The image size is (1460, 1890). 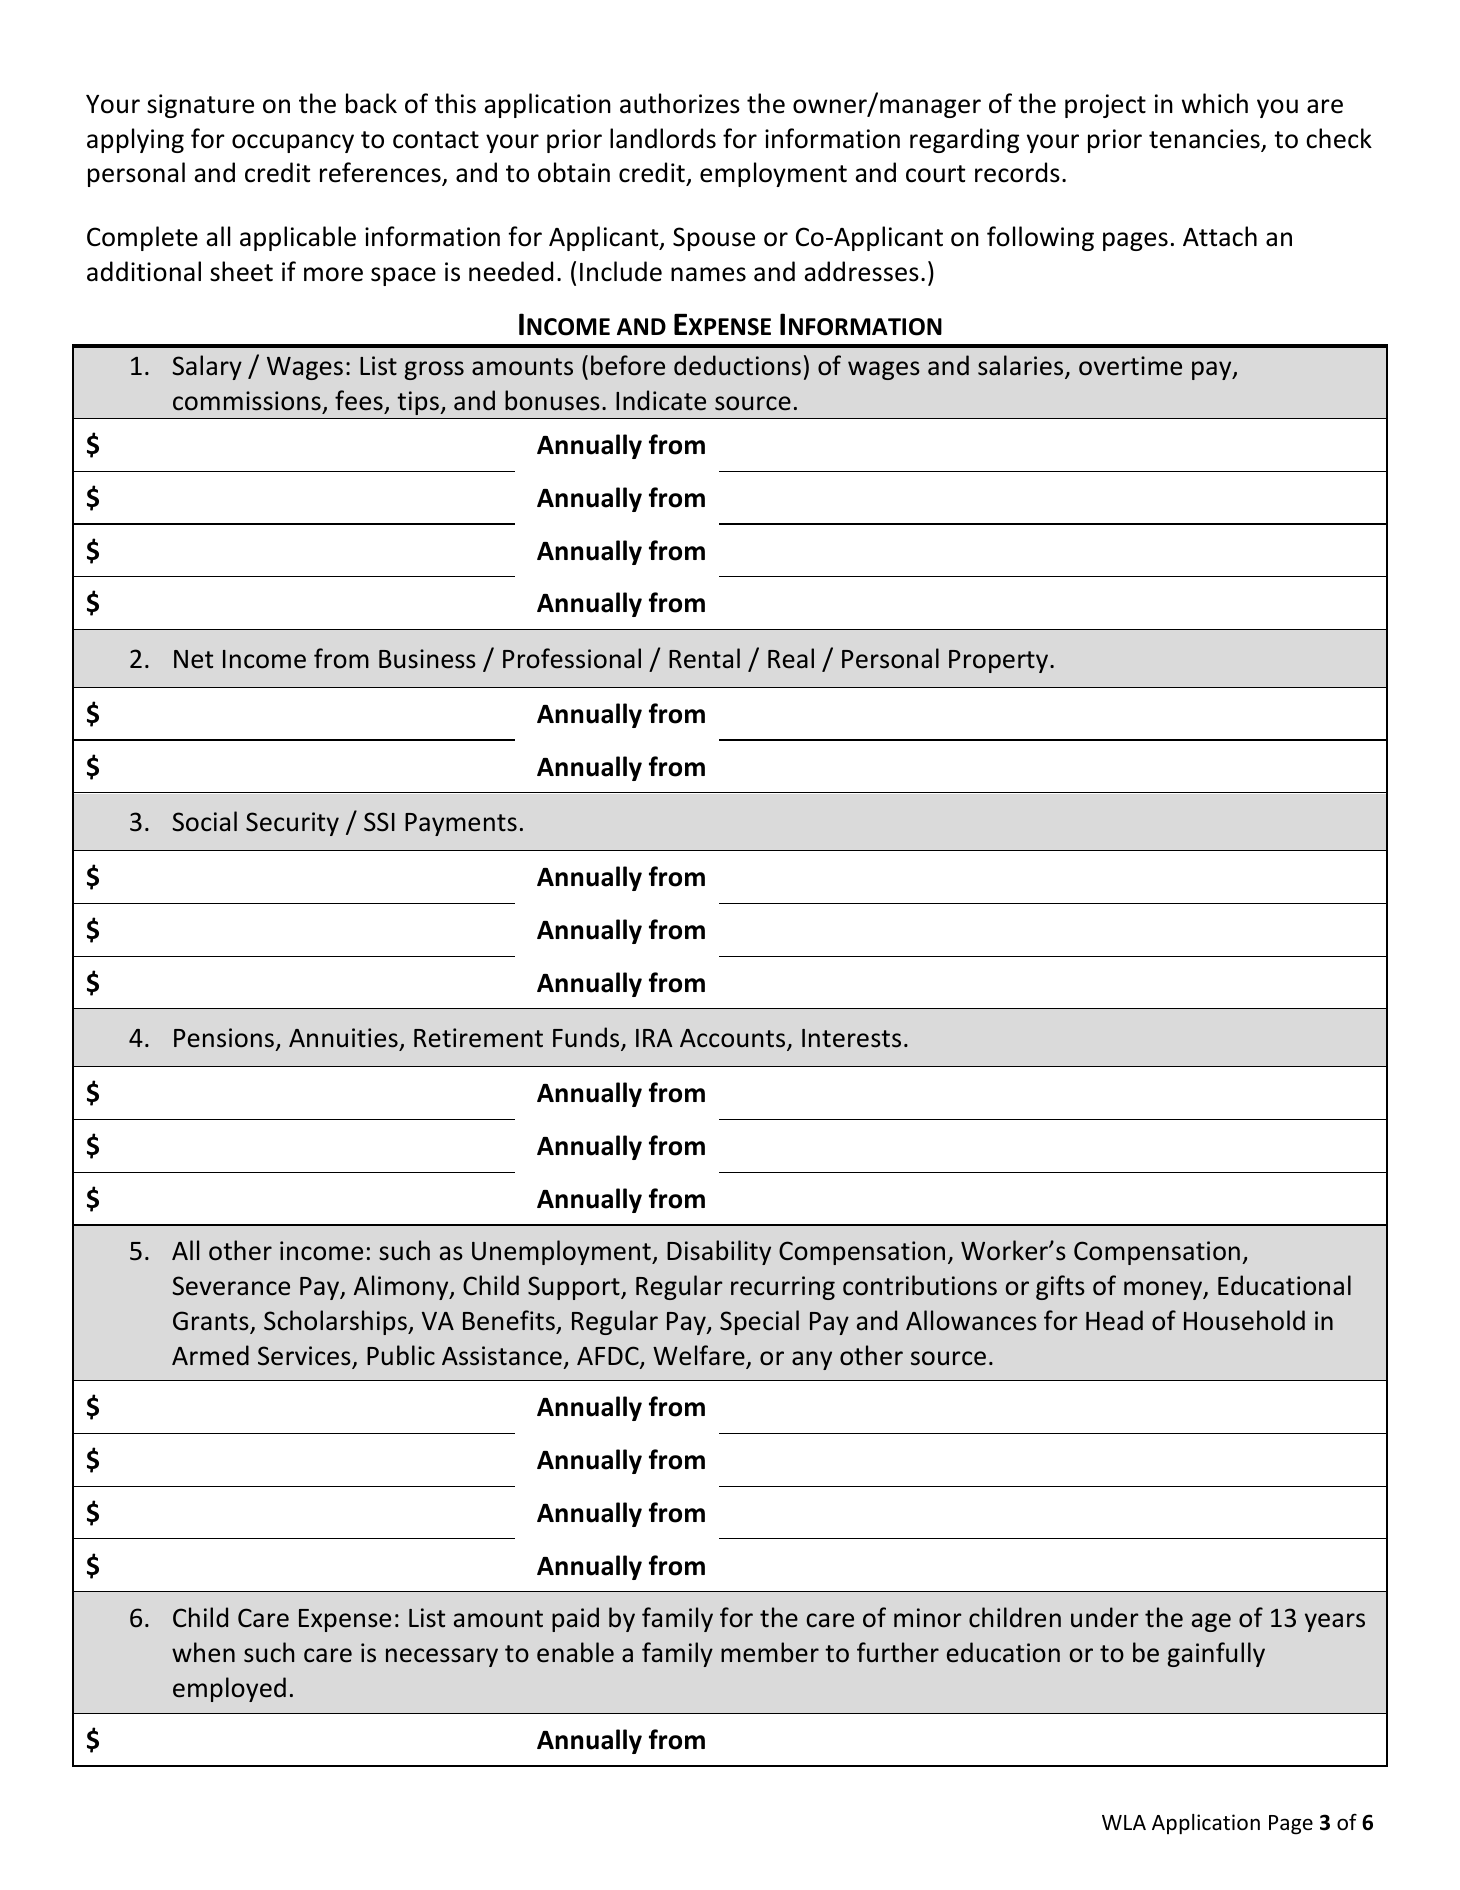 I want to click on overtime, so click(x=1130, y=366).
